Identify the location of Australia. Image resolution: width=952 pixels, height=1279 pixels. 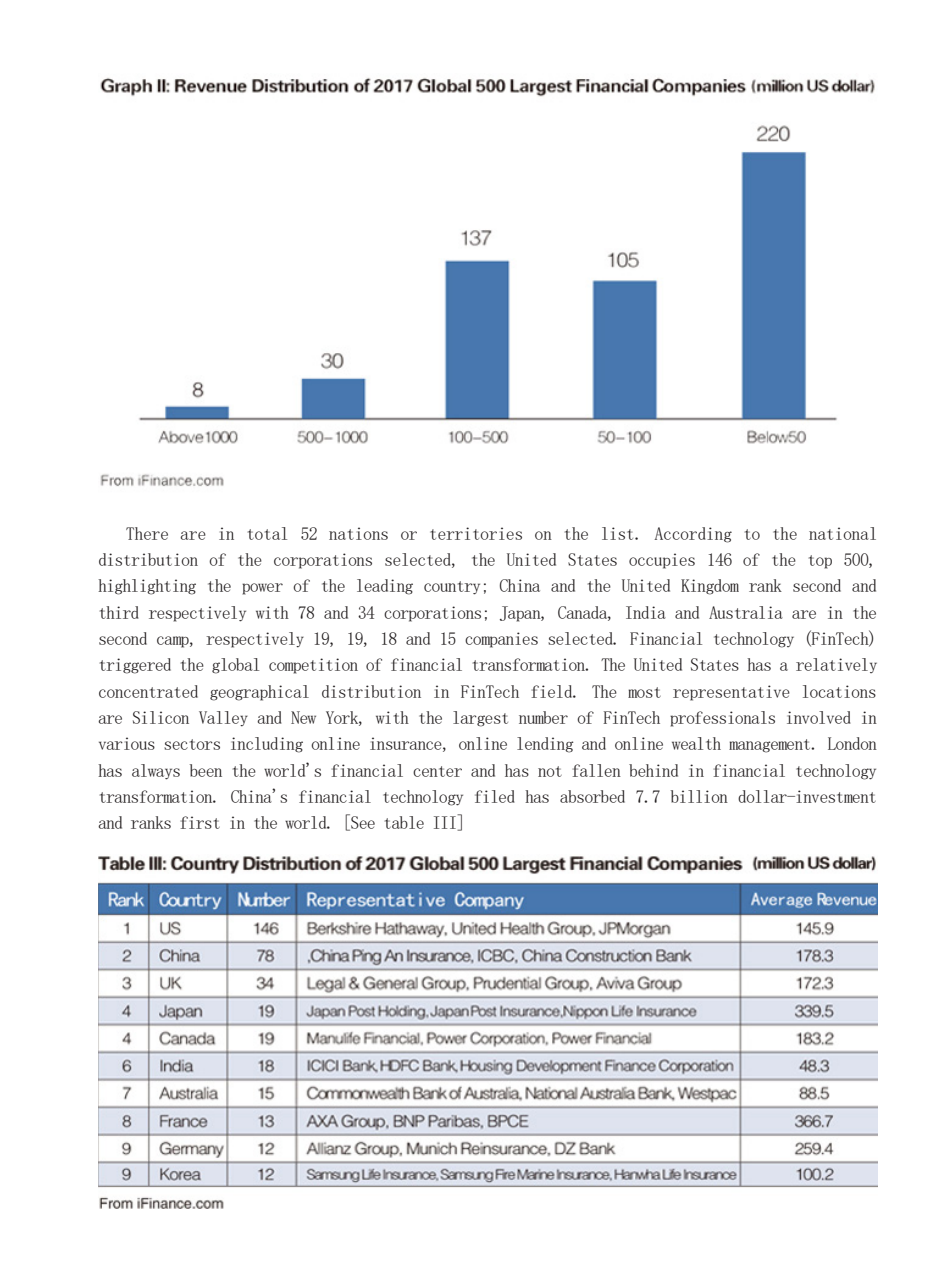
(746, 612).
